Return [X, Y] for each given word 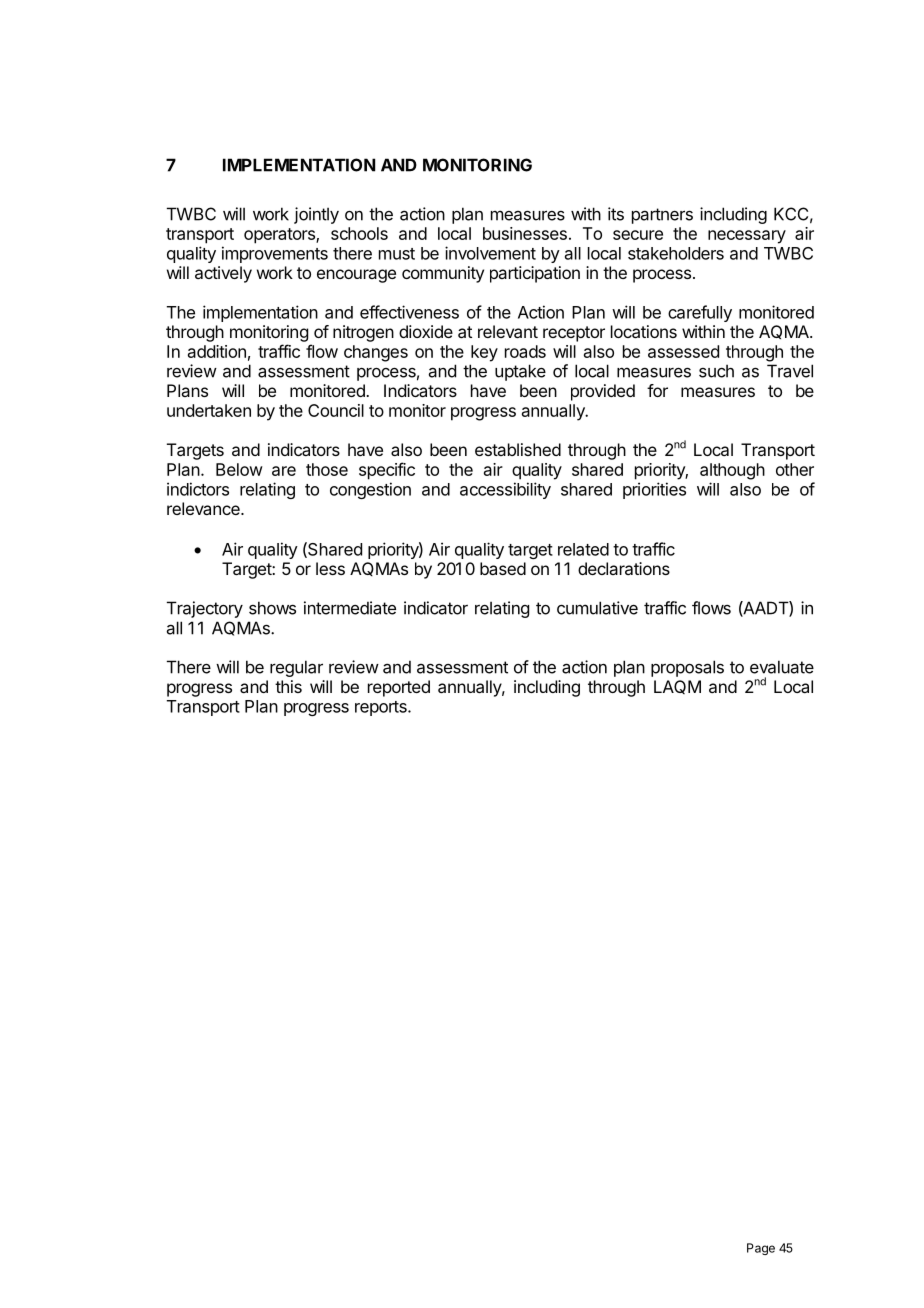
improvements [275, 254]
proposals [687, 668]
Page [761, 1249]
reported [399, 688]
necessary [747, 237]
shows [272, 608]
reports [382, 708]
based [503, 568]
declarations [624, 568]
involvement [490, 253]
